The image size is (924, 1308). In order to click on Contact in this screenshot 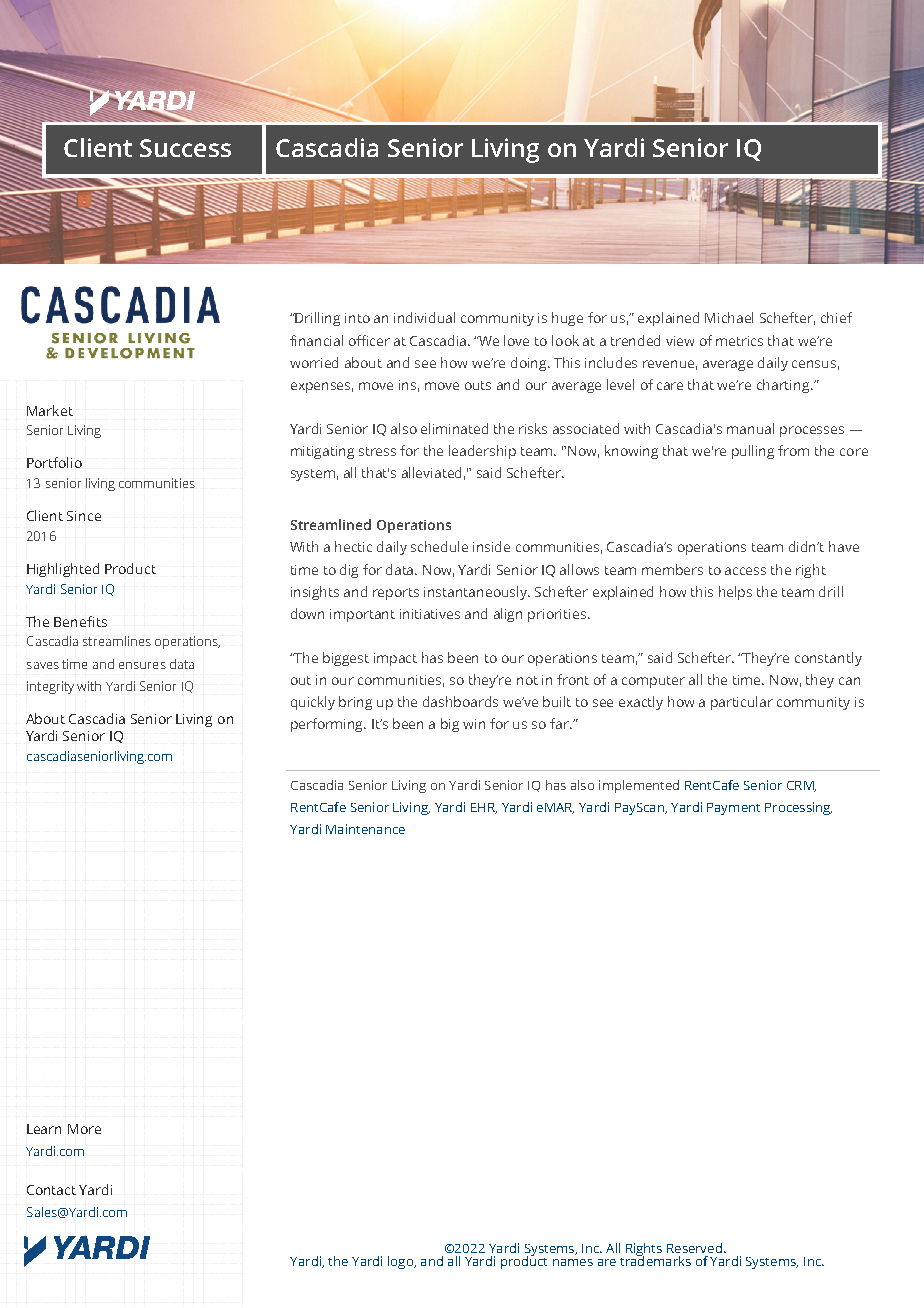, I will do `click(51, 1190)`.
